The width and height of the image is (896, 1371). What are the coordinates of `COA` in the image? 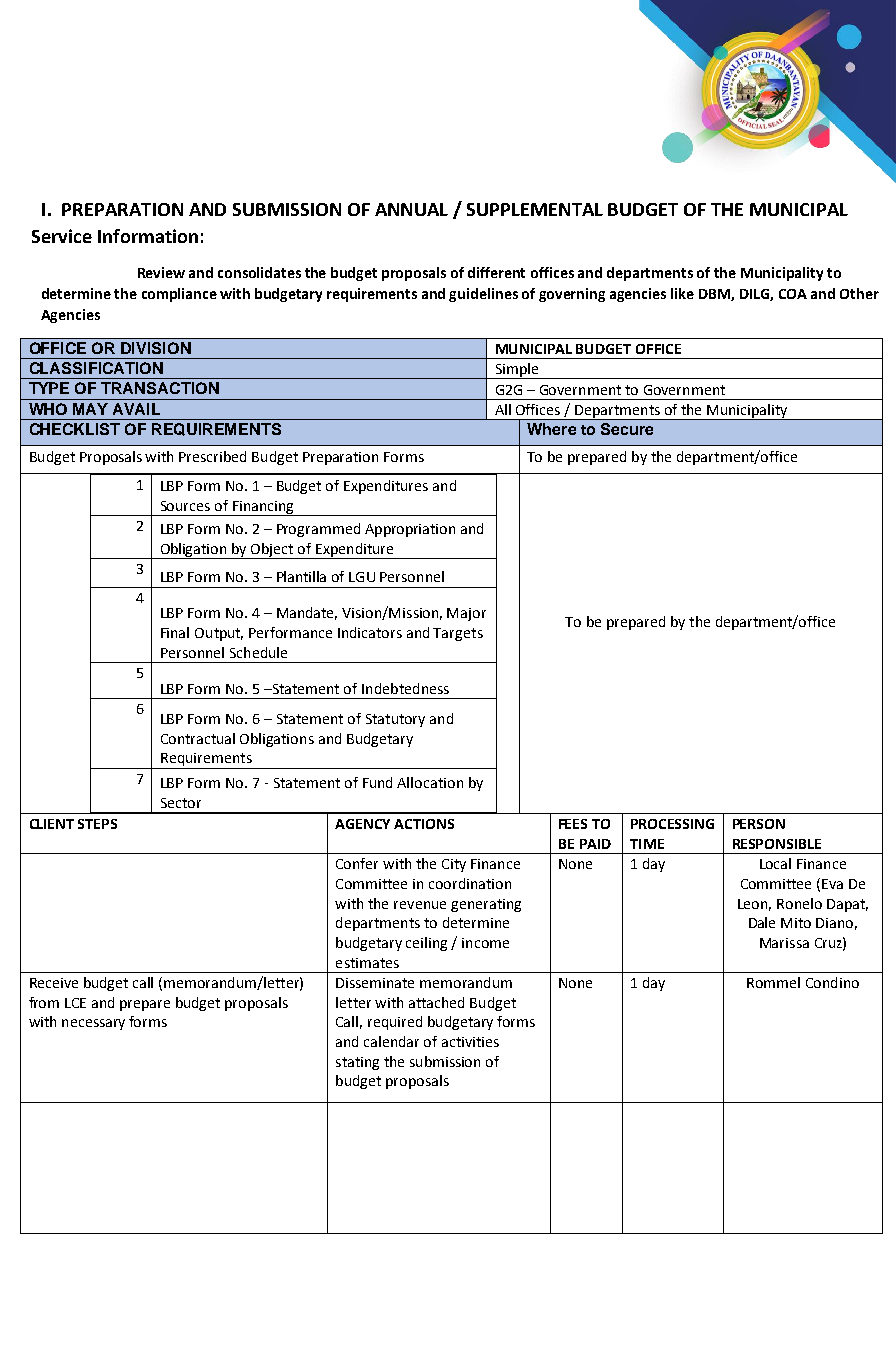 It's located at (793, 294).
